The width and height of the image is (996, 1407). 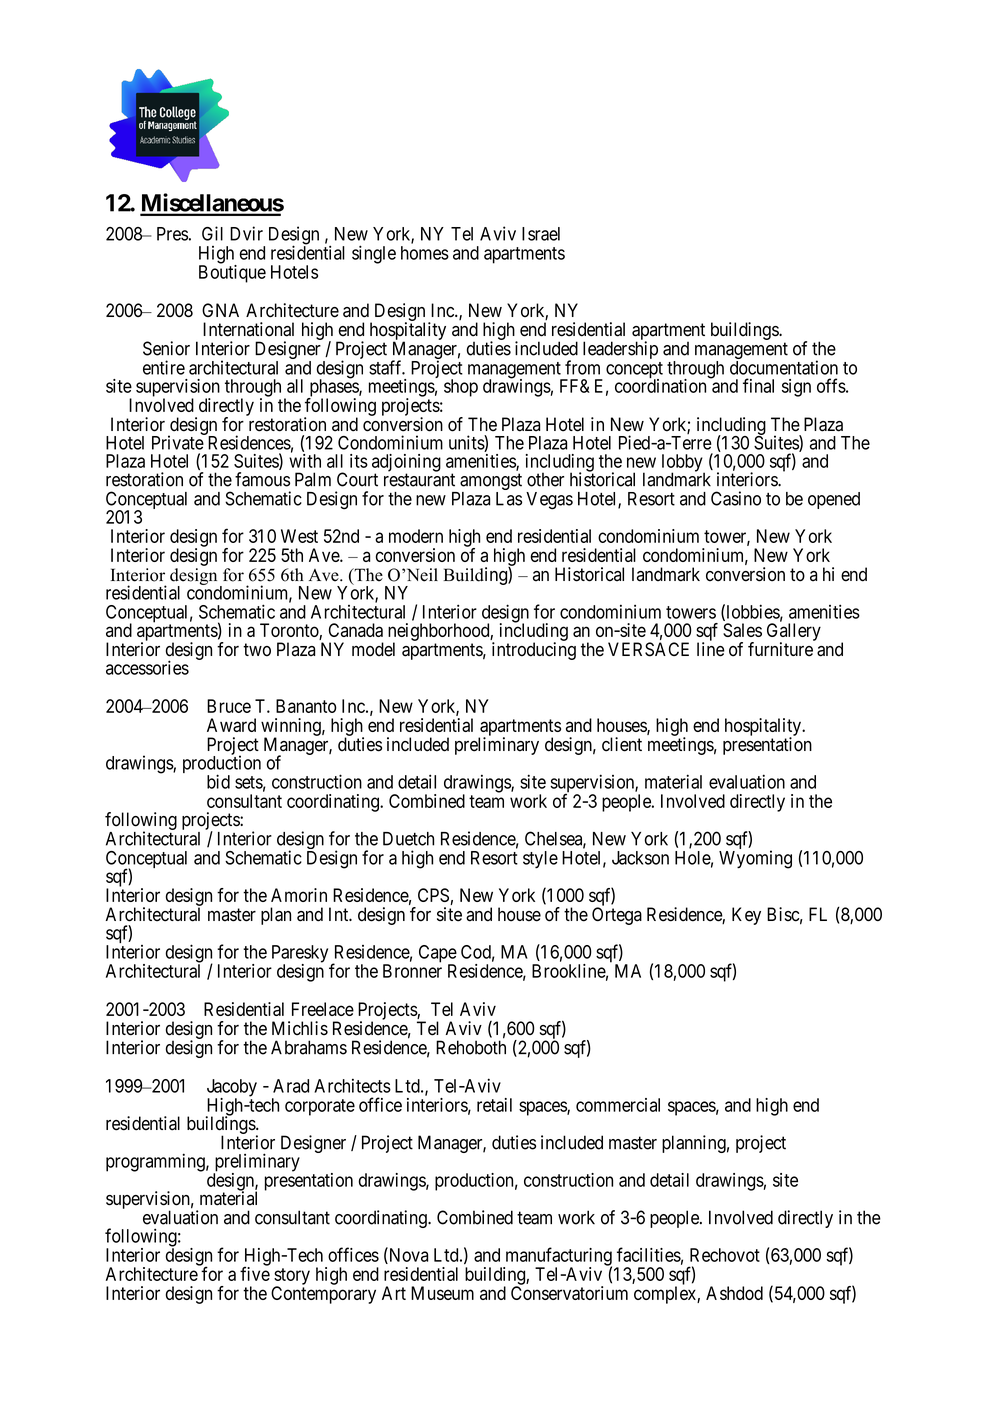 What do you see at coordinates (541, 234) in the image?
I see `Israel` at bounding box center [541, 234].
